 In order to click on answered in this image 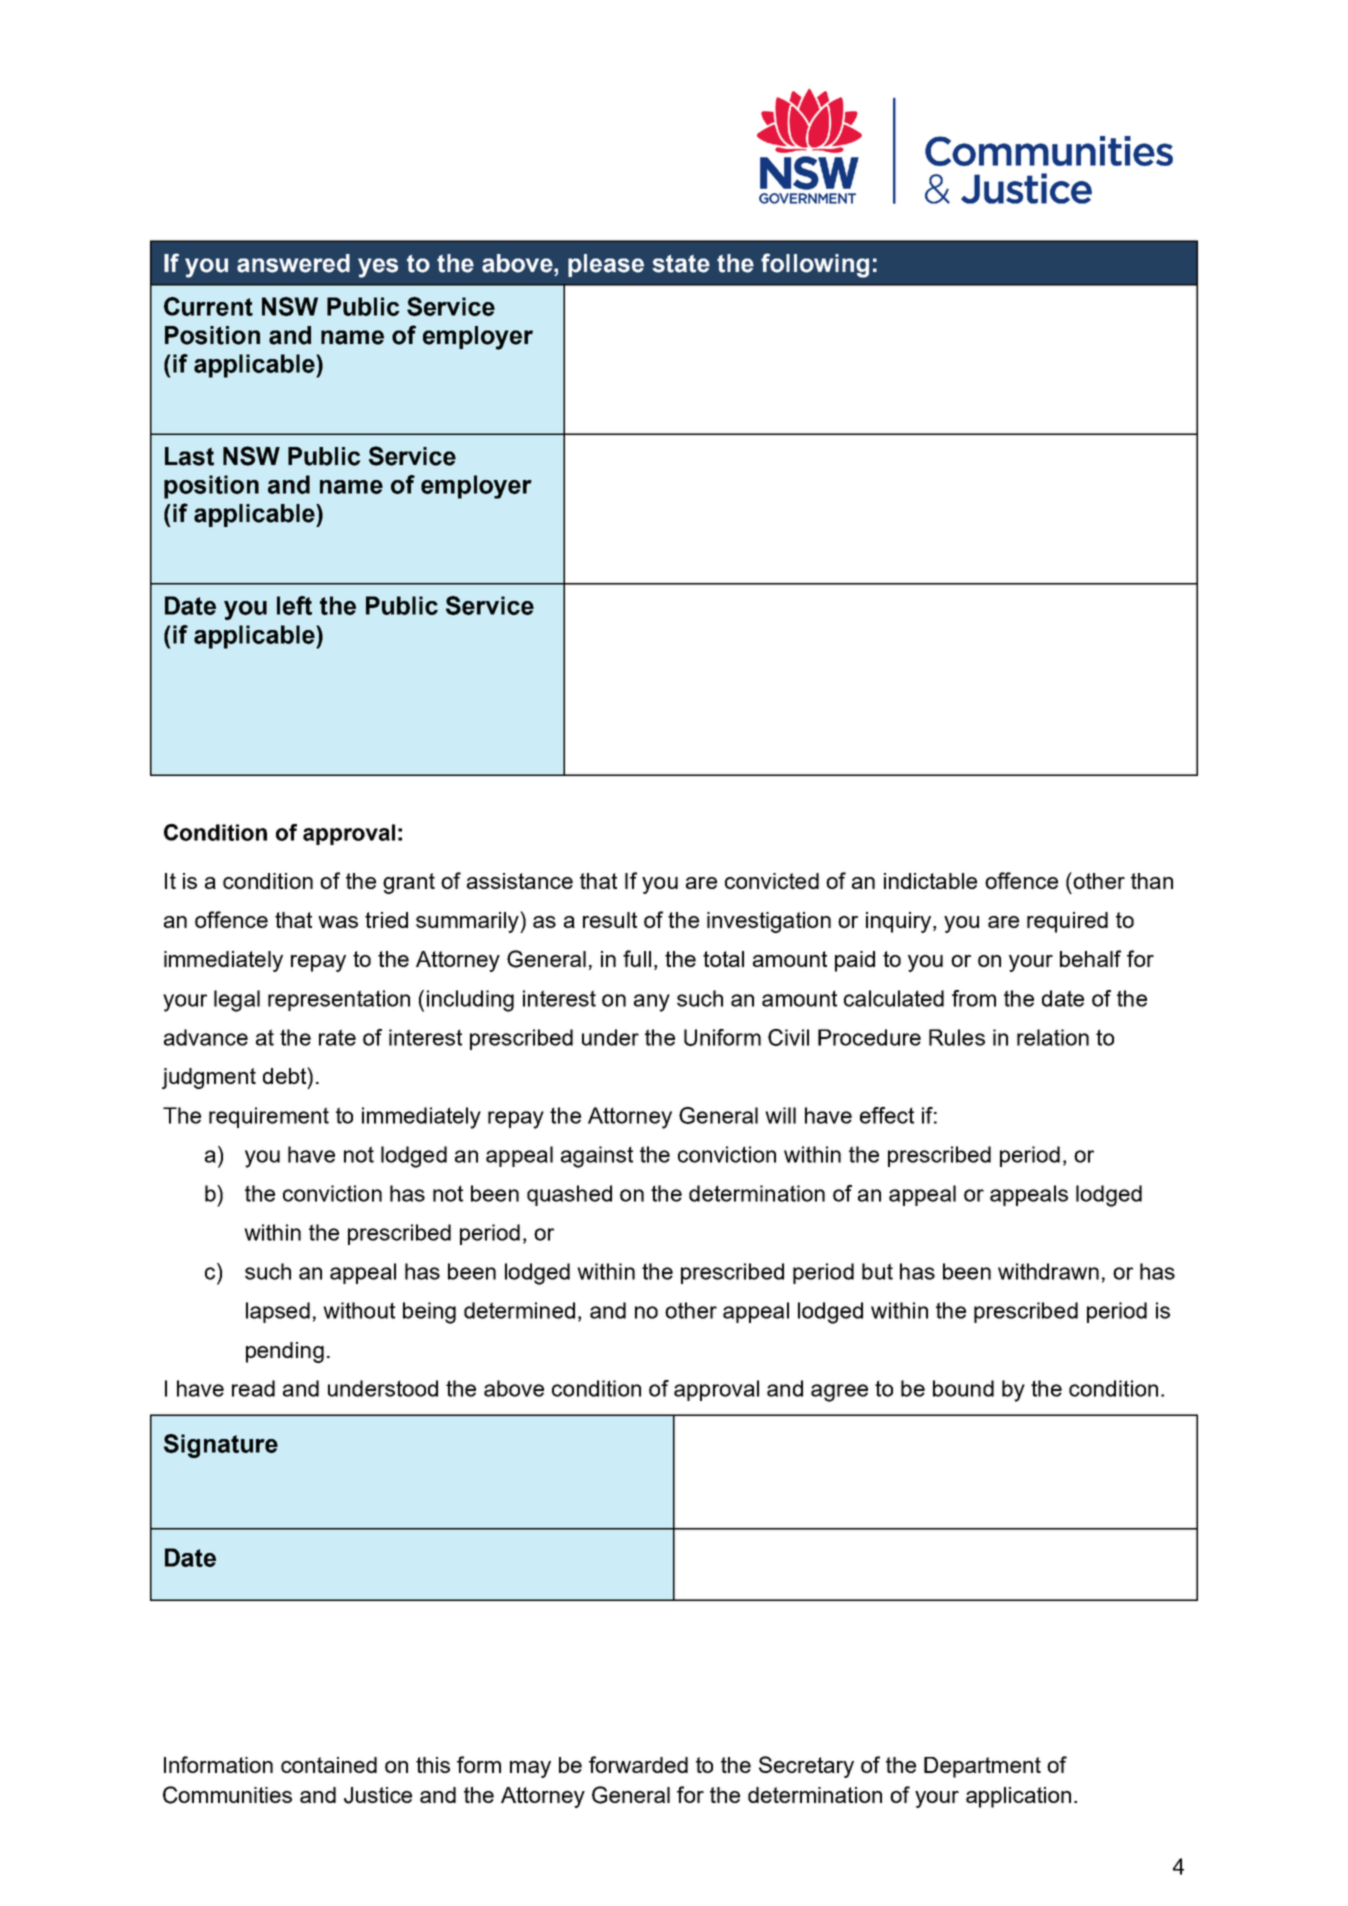, I will do `click(293, 263)`.
